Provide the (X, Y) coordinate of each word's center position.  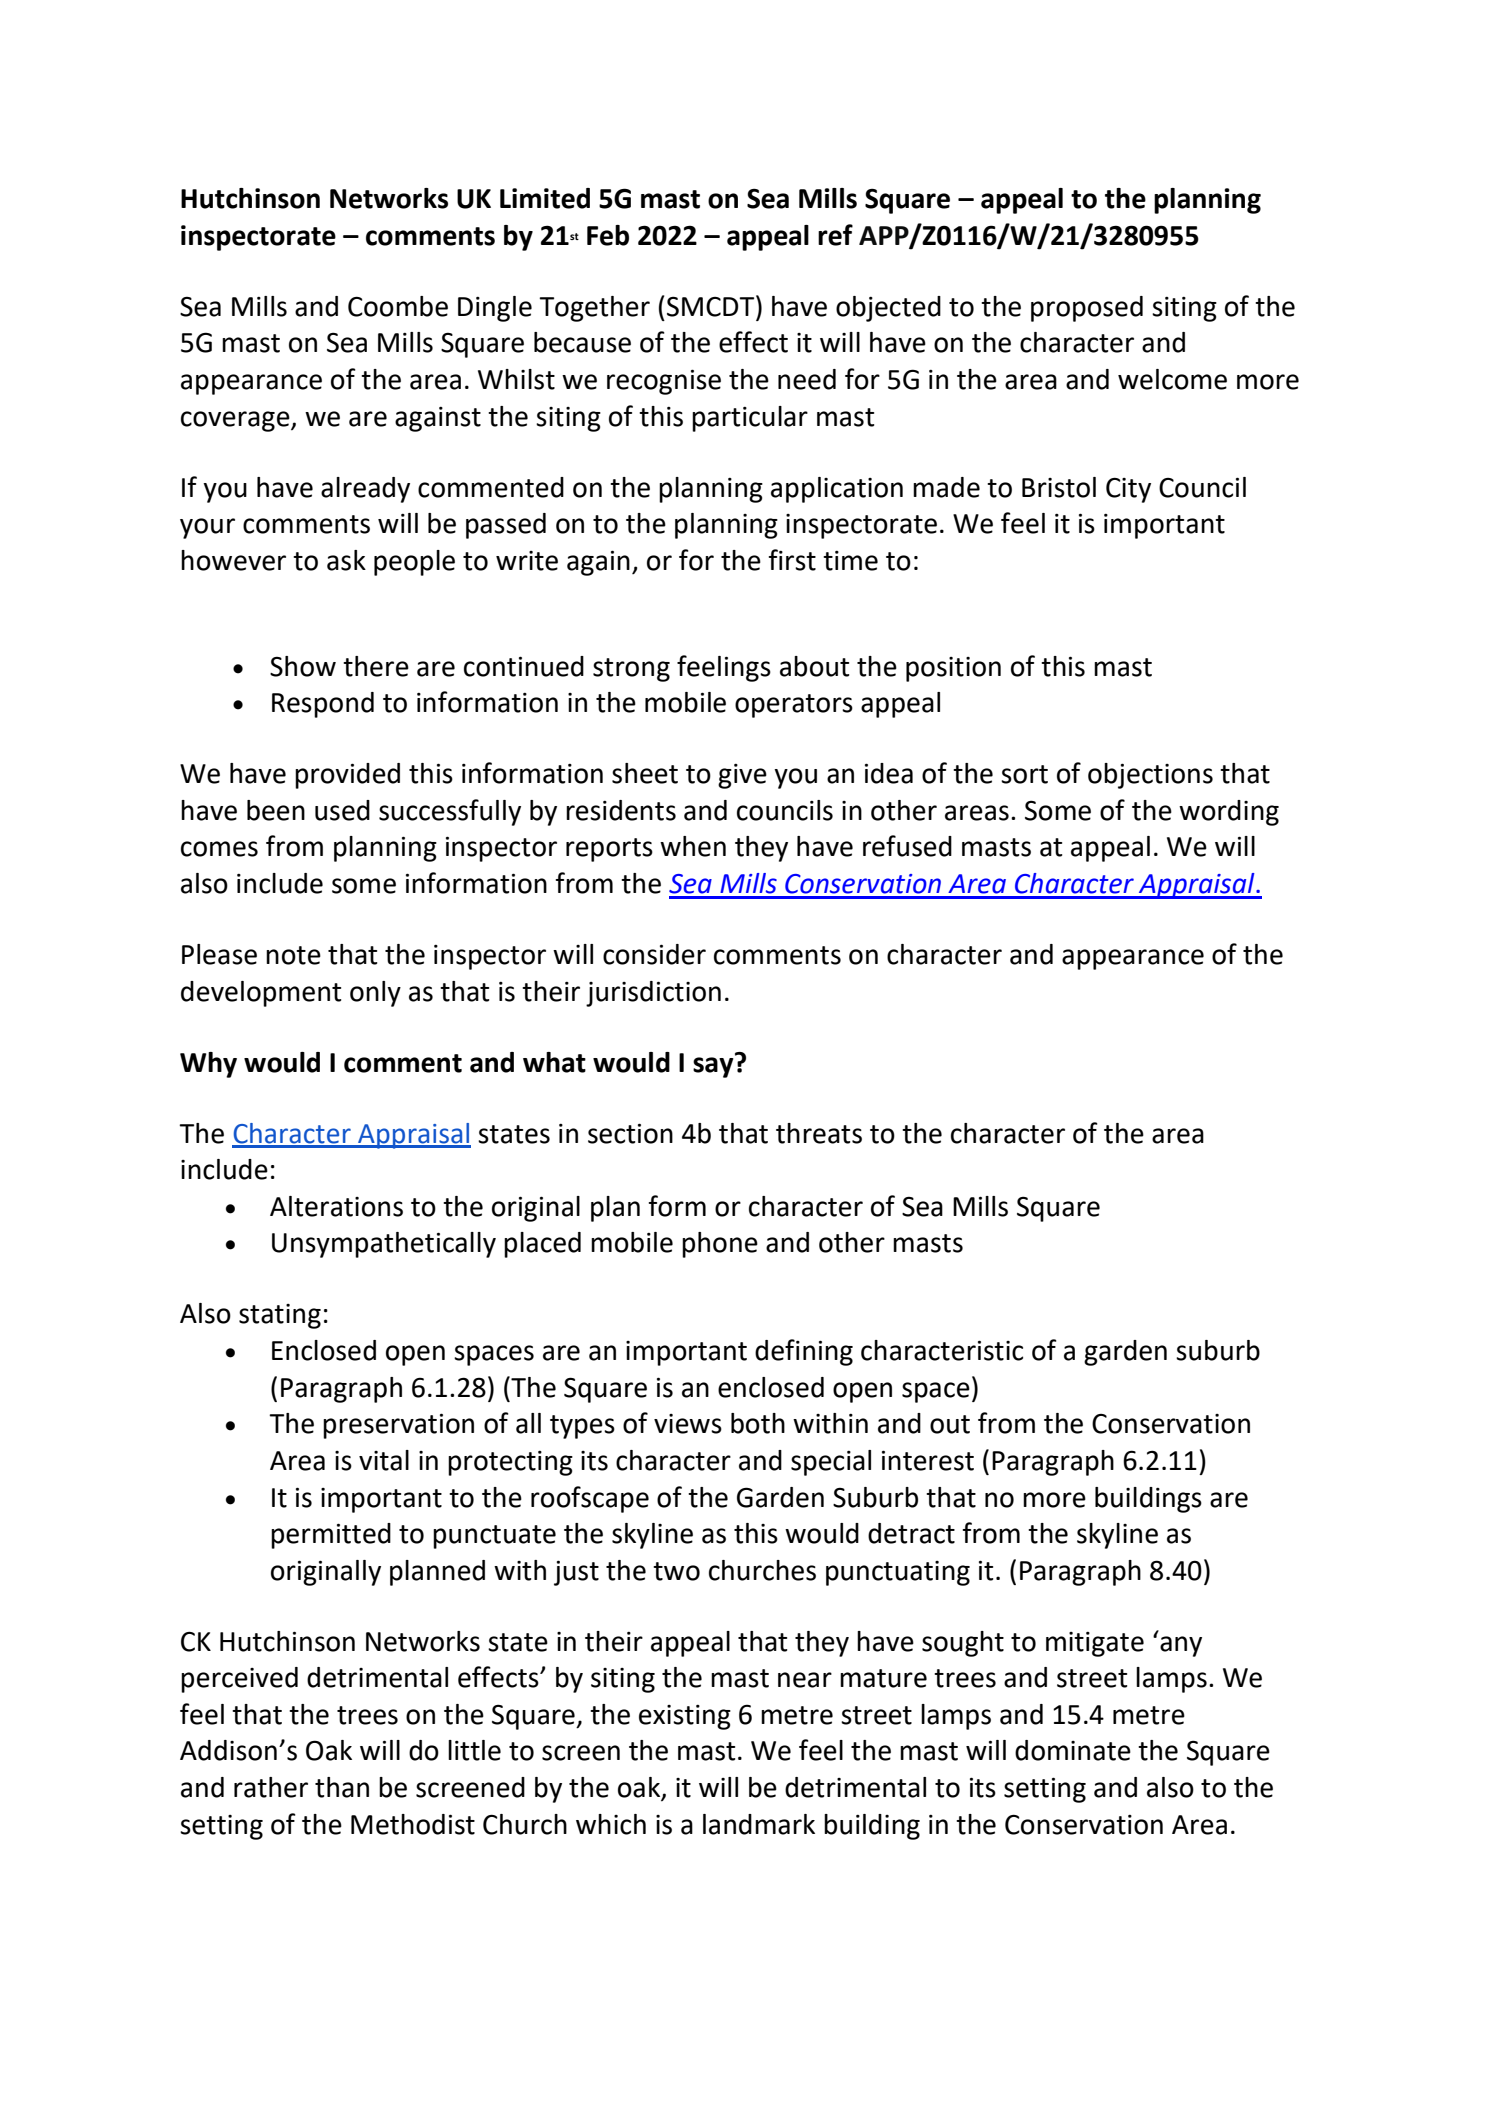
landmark (759, 1824)
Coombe (398, 306)
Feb (608, 235)
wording (1229, 813)
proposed (1087, 309)
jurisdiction (653, 994)
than (342, 1787)
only (375, 994)
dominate (1073, 1750)
